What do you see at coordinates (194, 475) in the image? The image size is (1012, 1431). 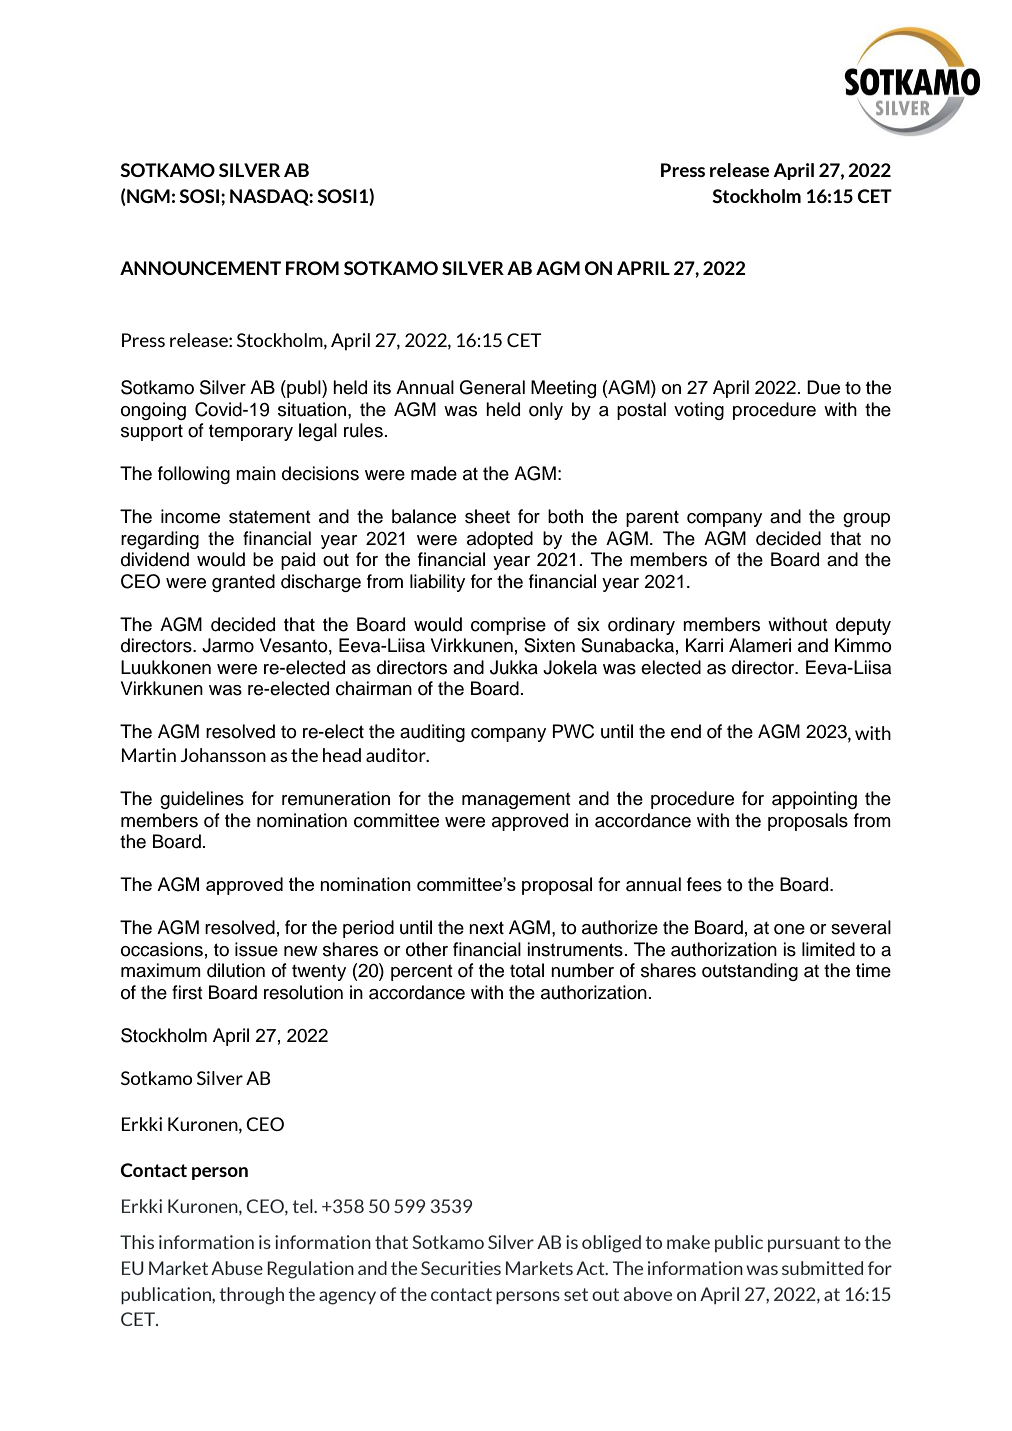 I see `following` at bounding box center [194, 475].
